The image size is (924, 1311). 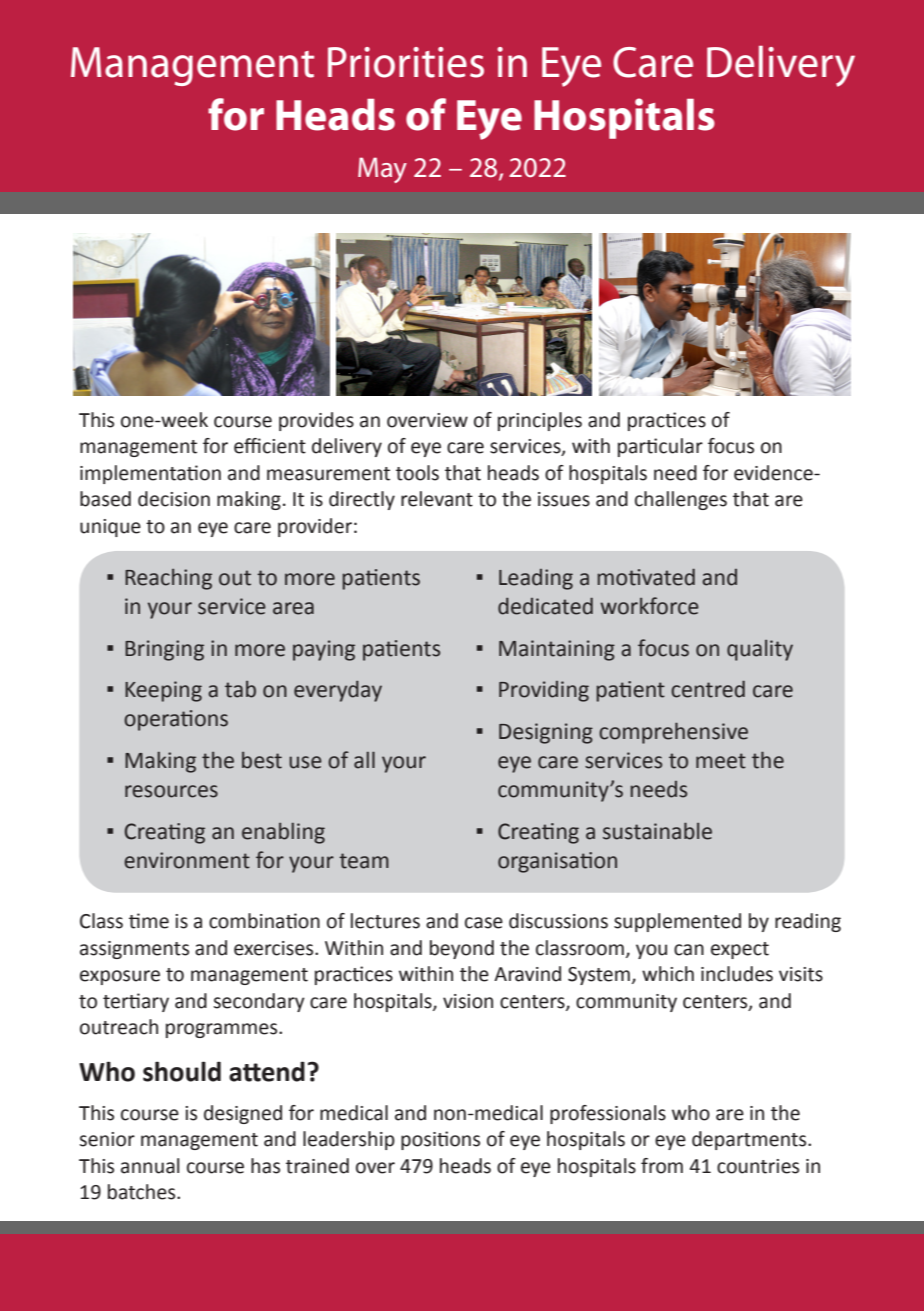 I want to click on annual, so click(x=150, y=1166).
